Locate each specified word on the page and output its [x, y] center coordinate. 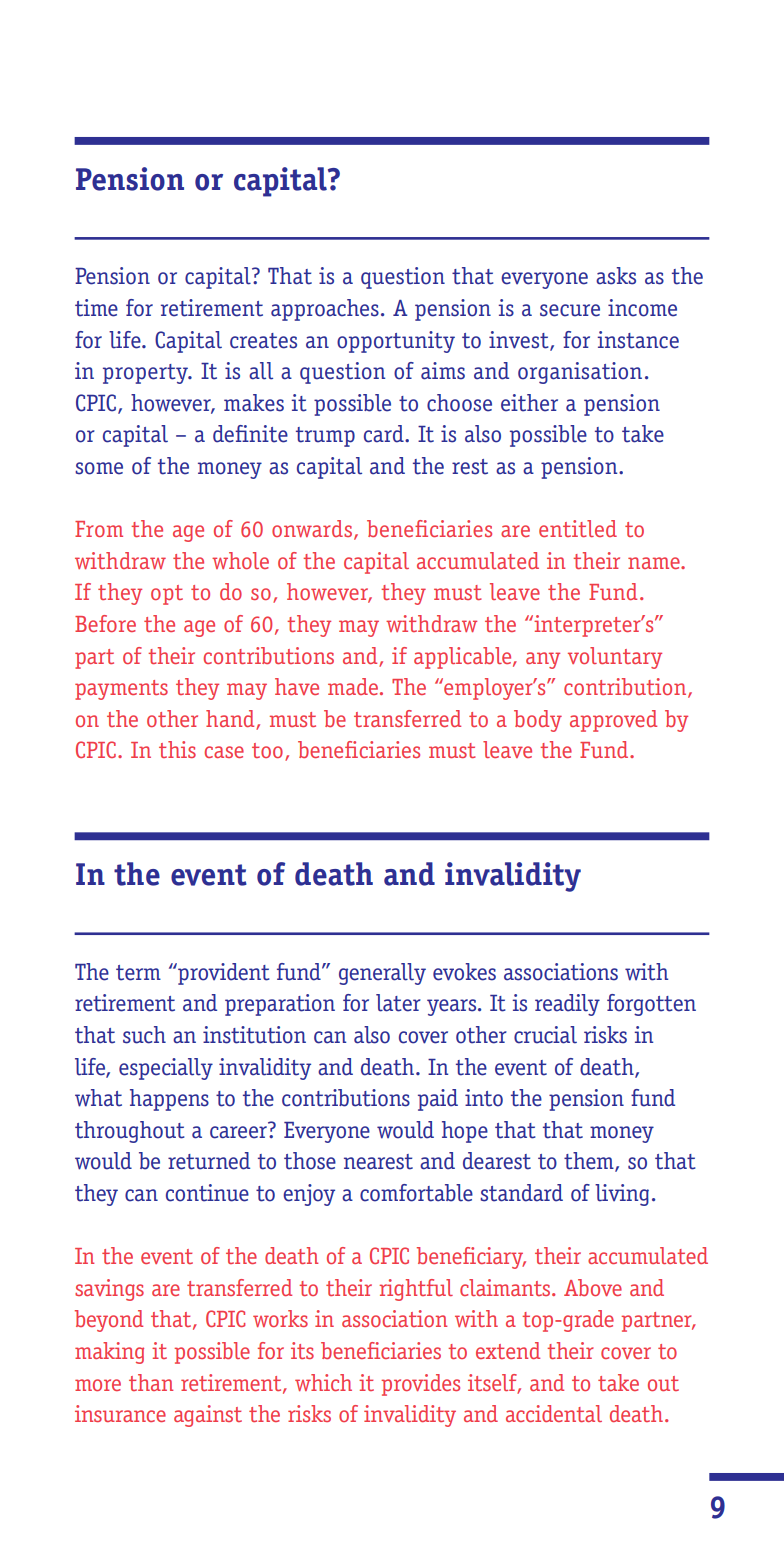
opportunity [396, 342]
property [147, 374]
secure [570, 310]
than [151, 1382]
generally [382, 974]
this [177, 749]
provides [420, 1385]
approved [613, 721]
